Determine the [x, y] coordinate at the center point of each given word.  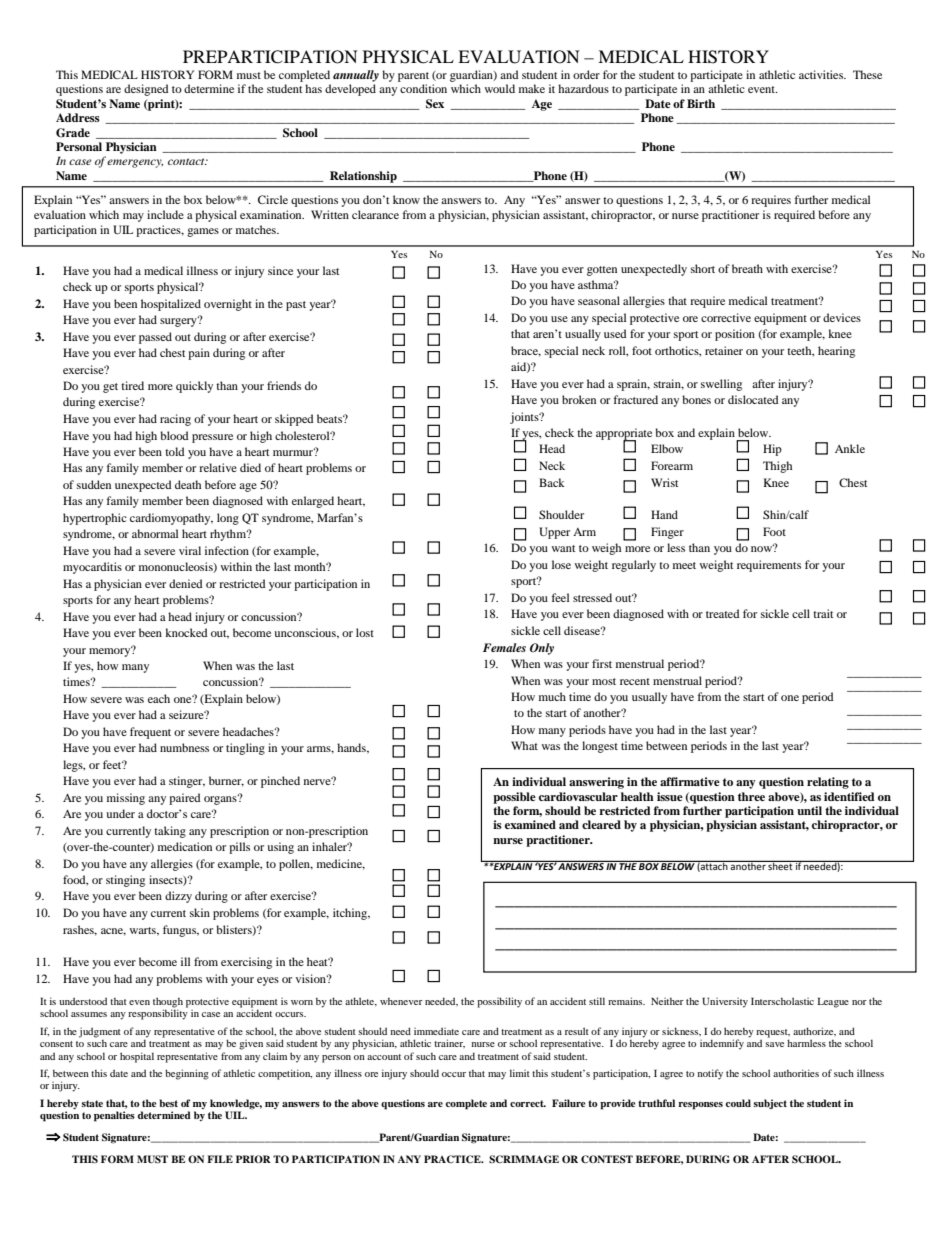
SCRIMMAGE [524, 1159]
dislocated [753, 399]
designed [146, 90]
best [169, 1103]
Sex [435, 104]
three [751, 796]
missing [126, 799]
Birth [701, 103]
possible [514, 798]
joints [525, 418]
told [175, 451]
